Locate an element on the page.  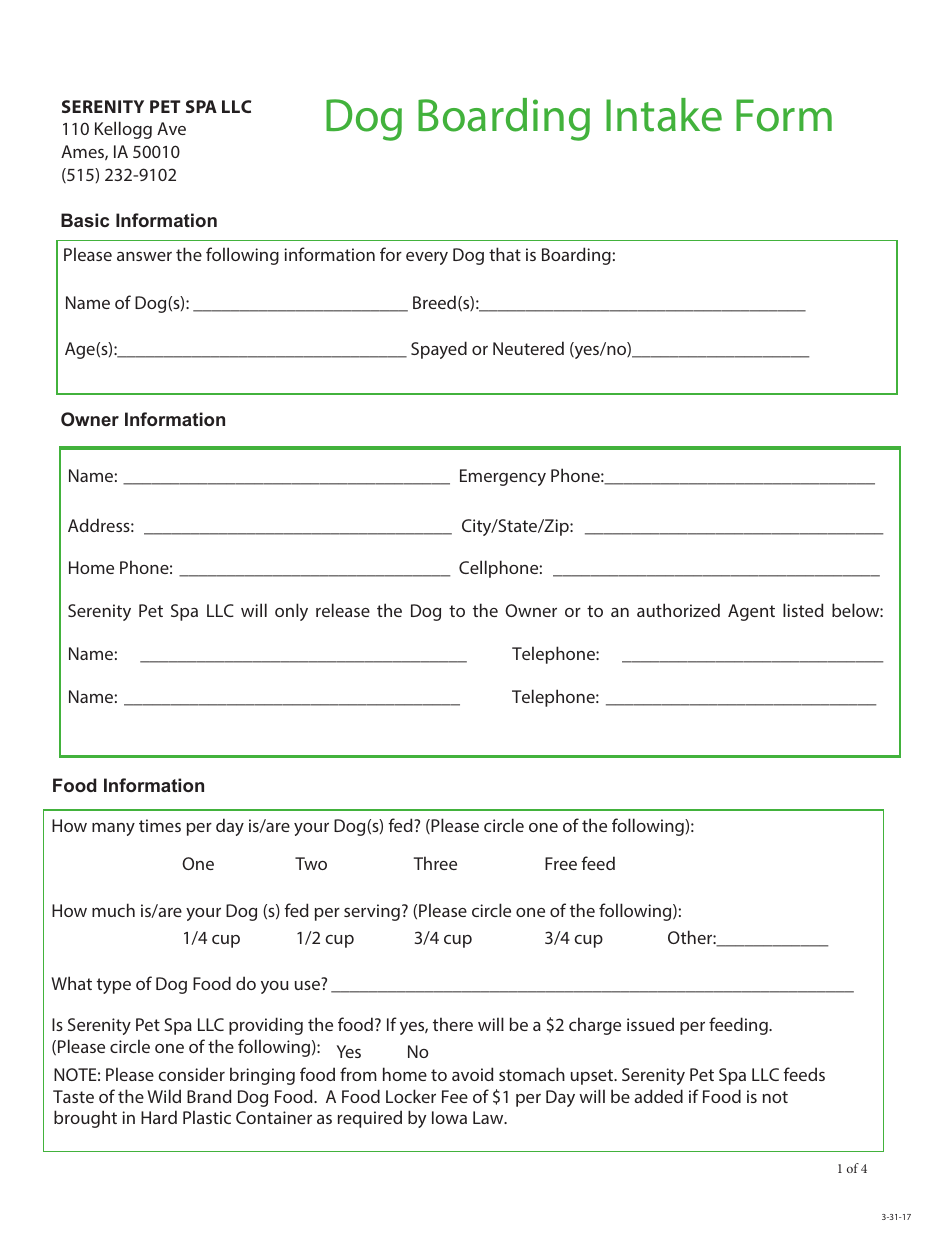
Intake is located at coordinates (664, 115).
